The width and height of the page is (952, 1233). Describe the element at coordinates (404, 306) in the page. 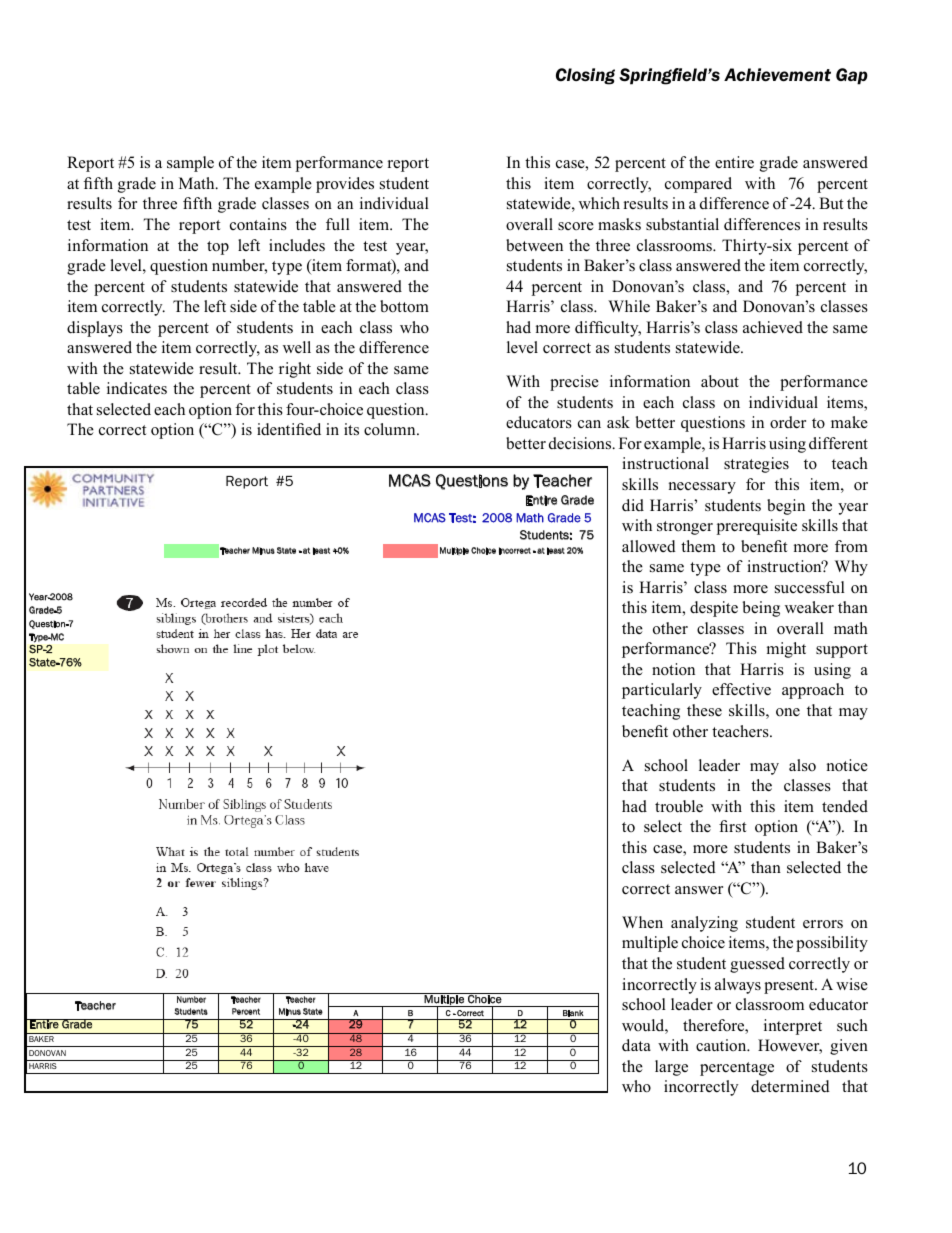

I see `bottom` at that location.
